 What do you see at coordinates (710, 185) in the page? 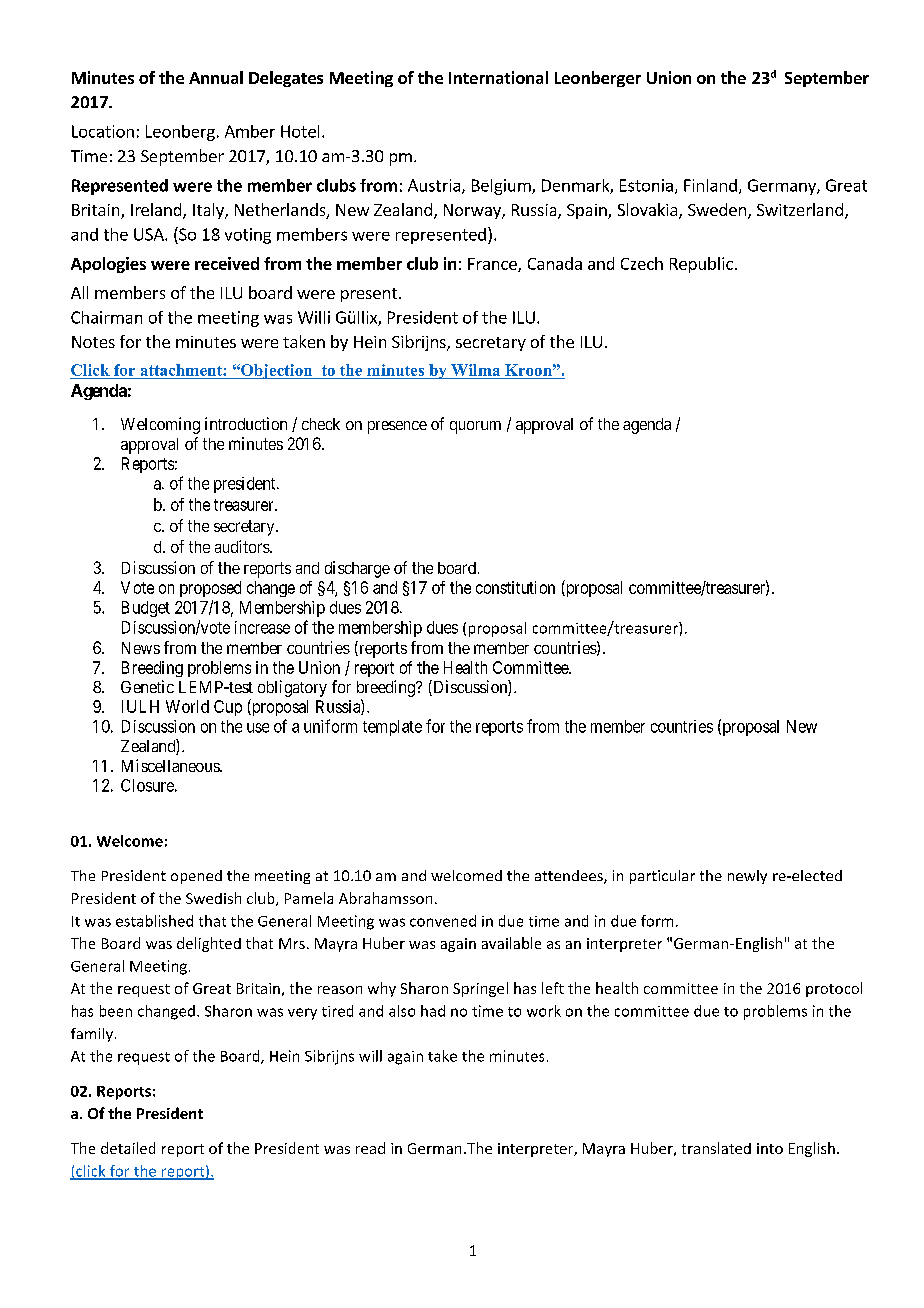
I see `Finland` at bounding box center [710, 185].
